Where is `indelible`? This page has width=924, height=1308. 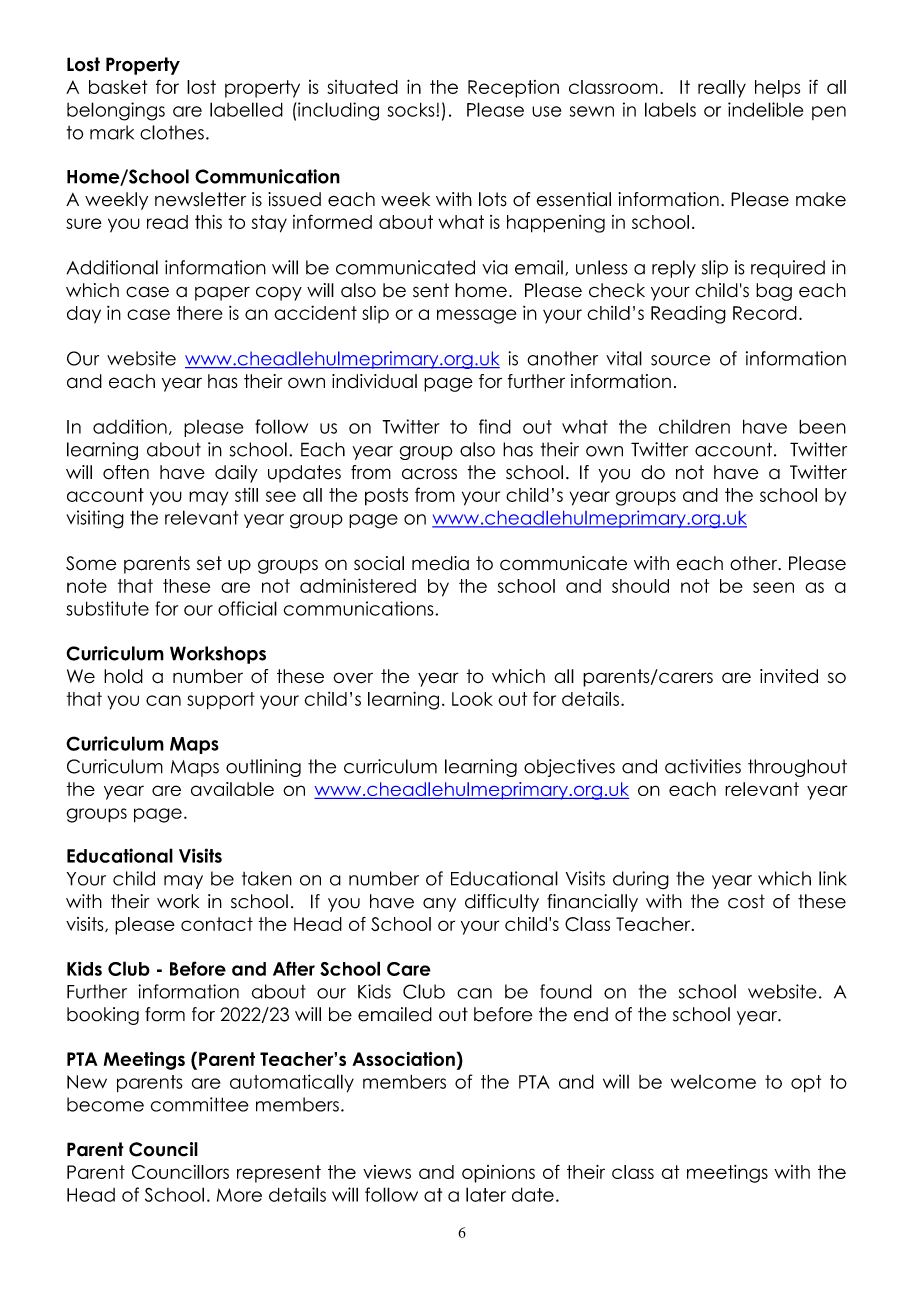
indelible is located at coordinates (765, 109).
